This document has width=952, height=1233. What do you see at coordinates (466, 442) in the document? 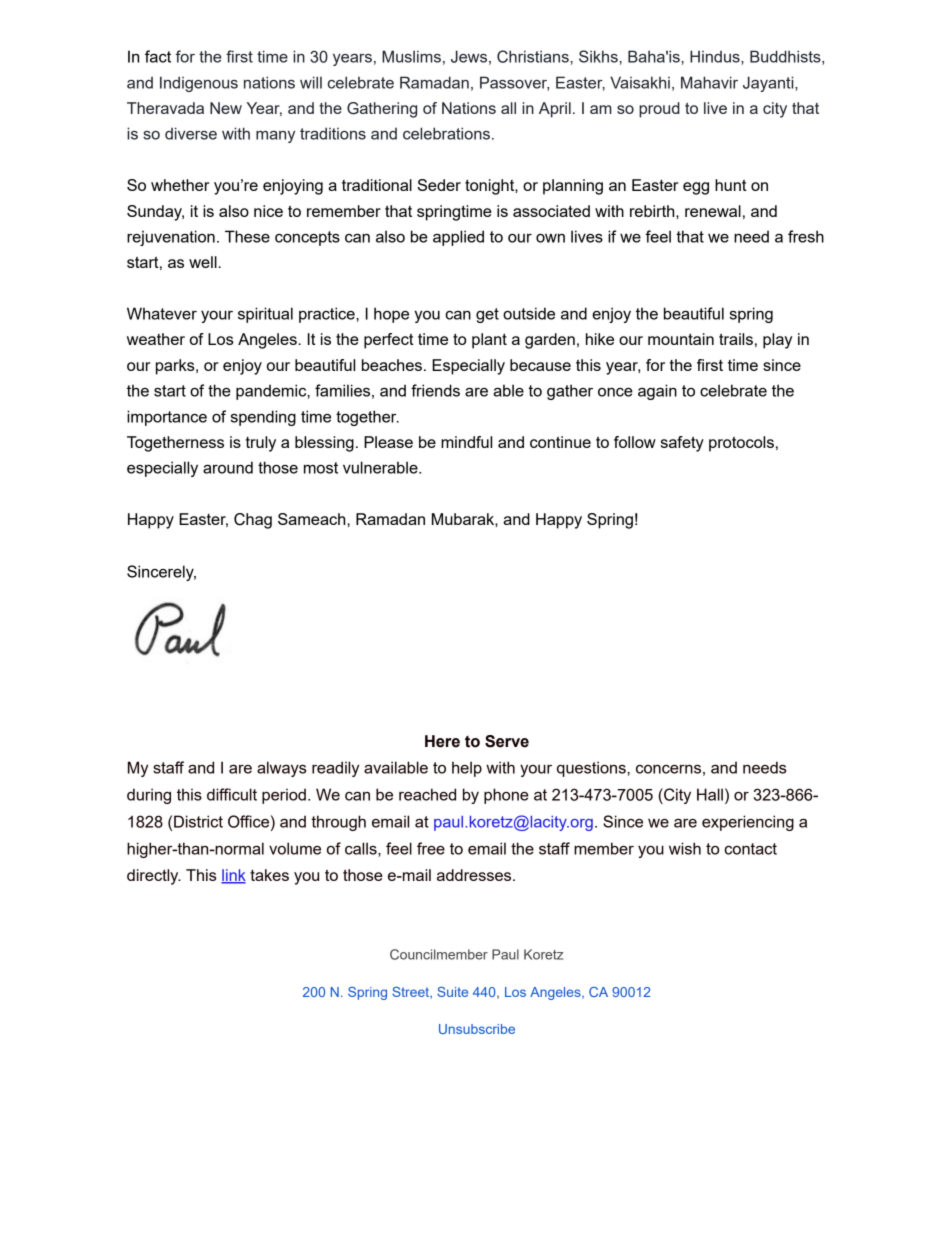
I see `mindful` at bounding box center [466, 442].
